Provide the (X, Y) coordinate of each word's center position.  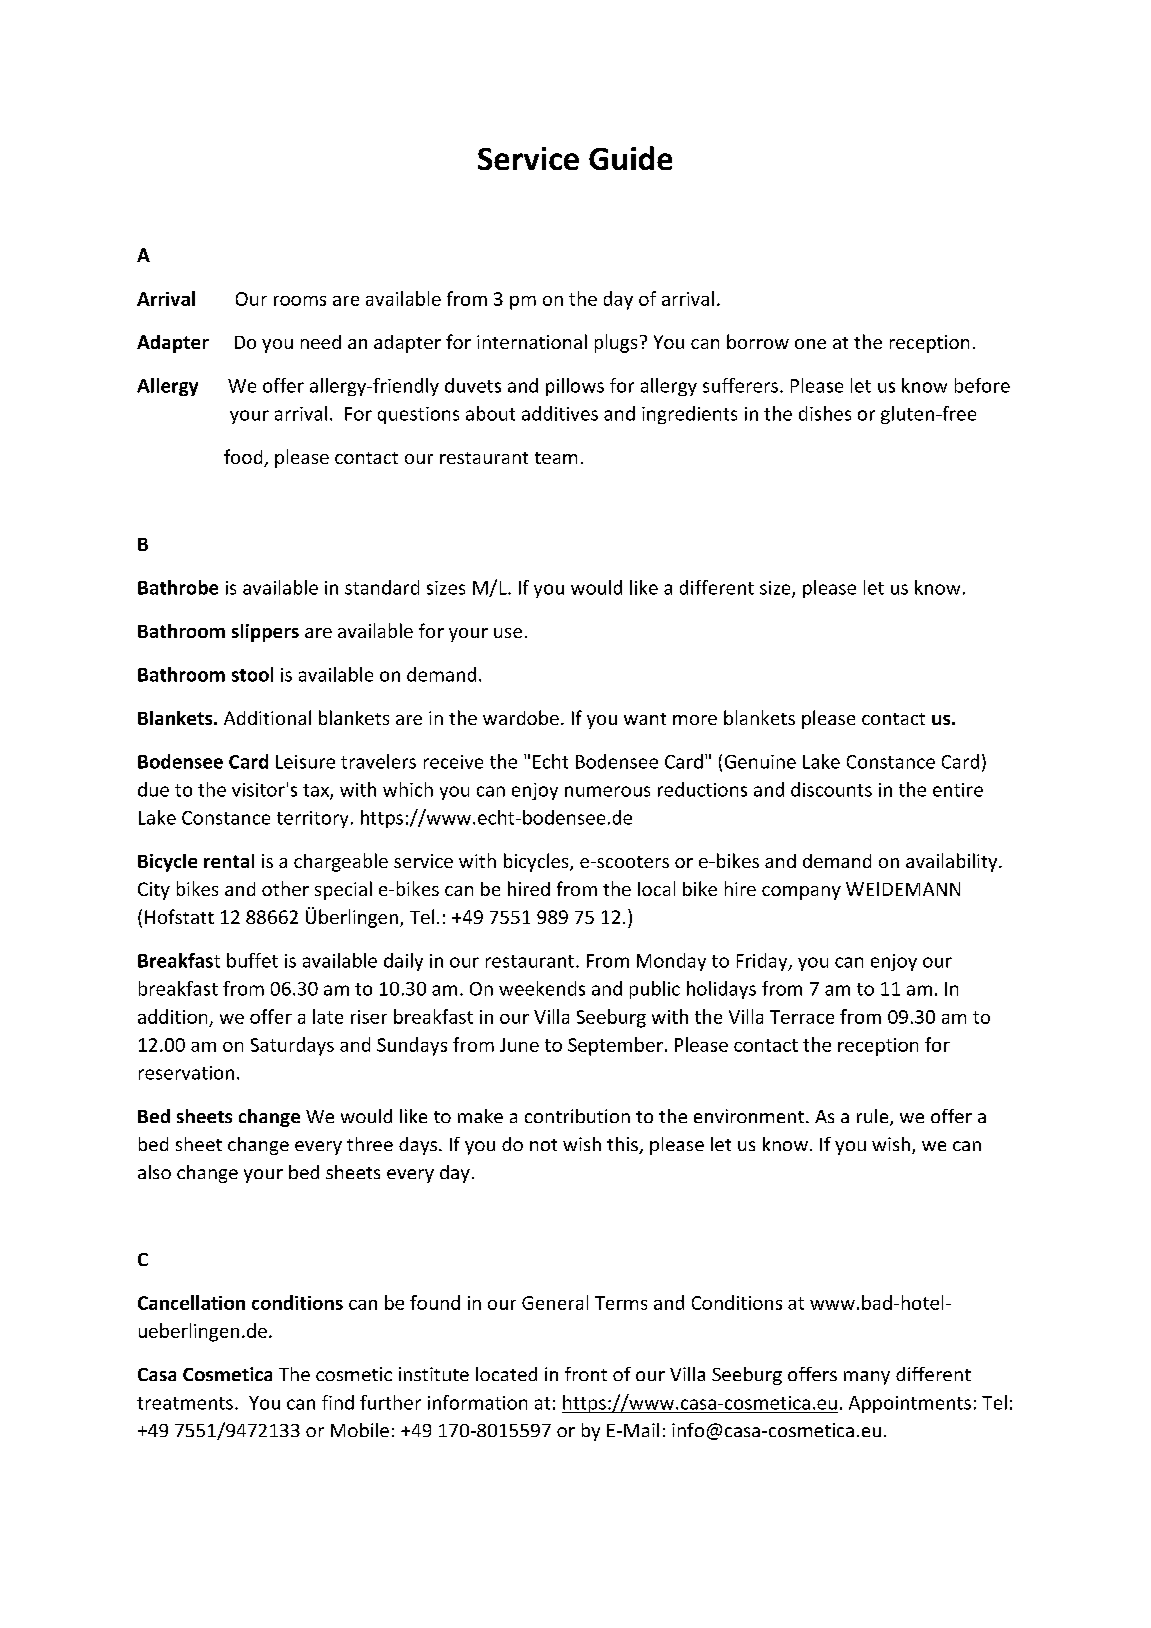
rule (874, 1117)
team (556, 458)
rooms (300, 301)
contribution (577, 1116)
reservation (186, 1073)
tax (317, 791)
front (586, 1374)
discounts (831, 789)
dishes (825, 413)
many (867, 1378)
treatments (185, 1403)
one (810, 344)
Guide (630, 158)
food (244, 458)
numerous (607, 791)
